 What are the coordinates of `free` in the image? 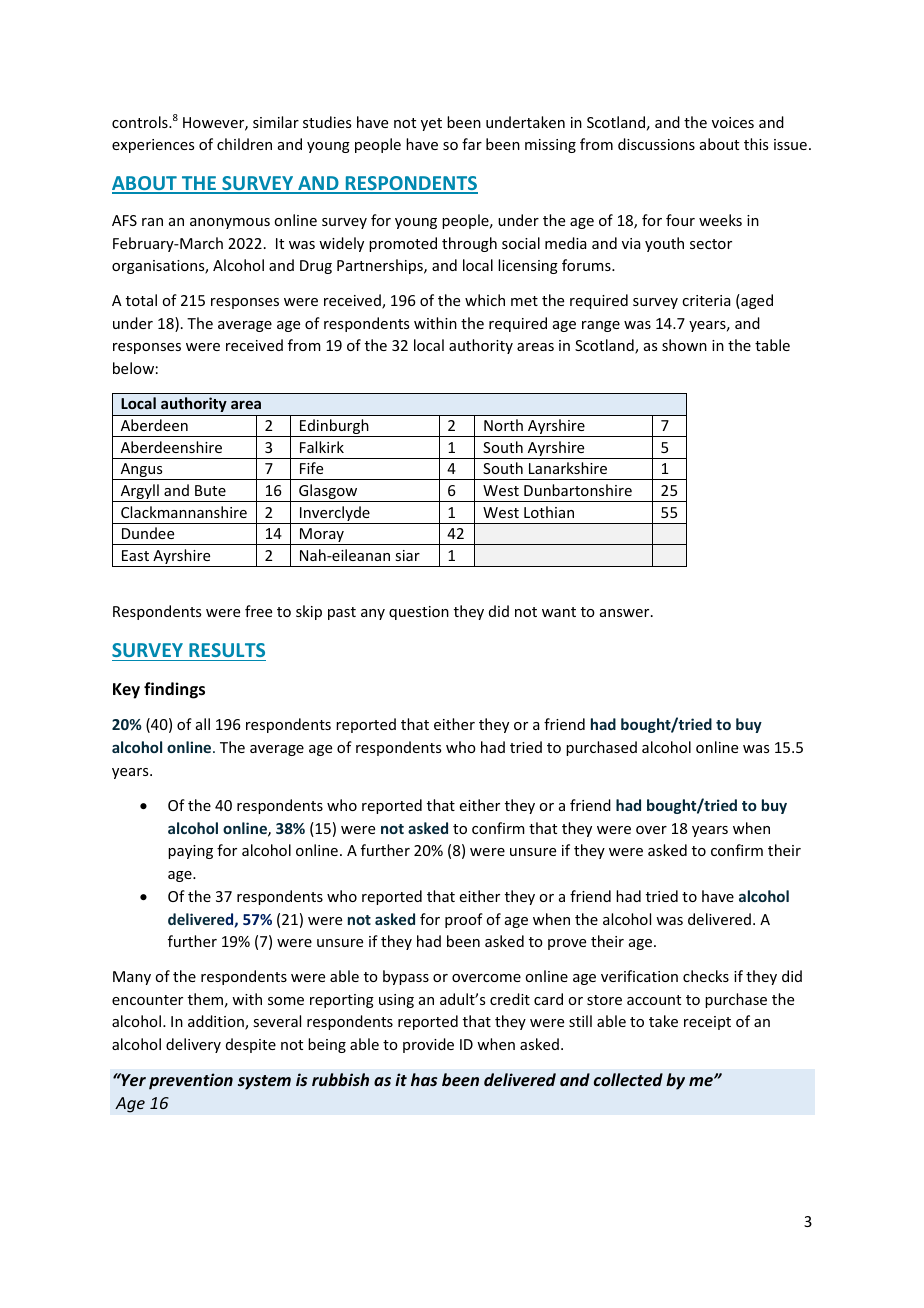 It's located at (258, 611).
